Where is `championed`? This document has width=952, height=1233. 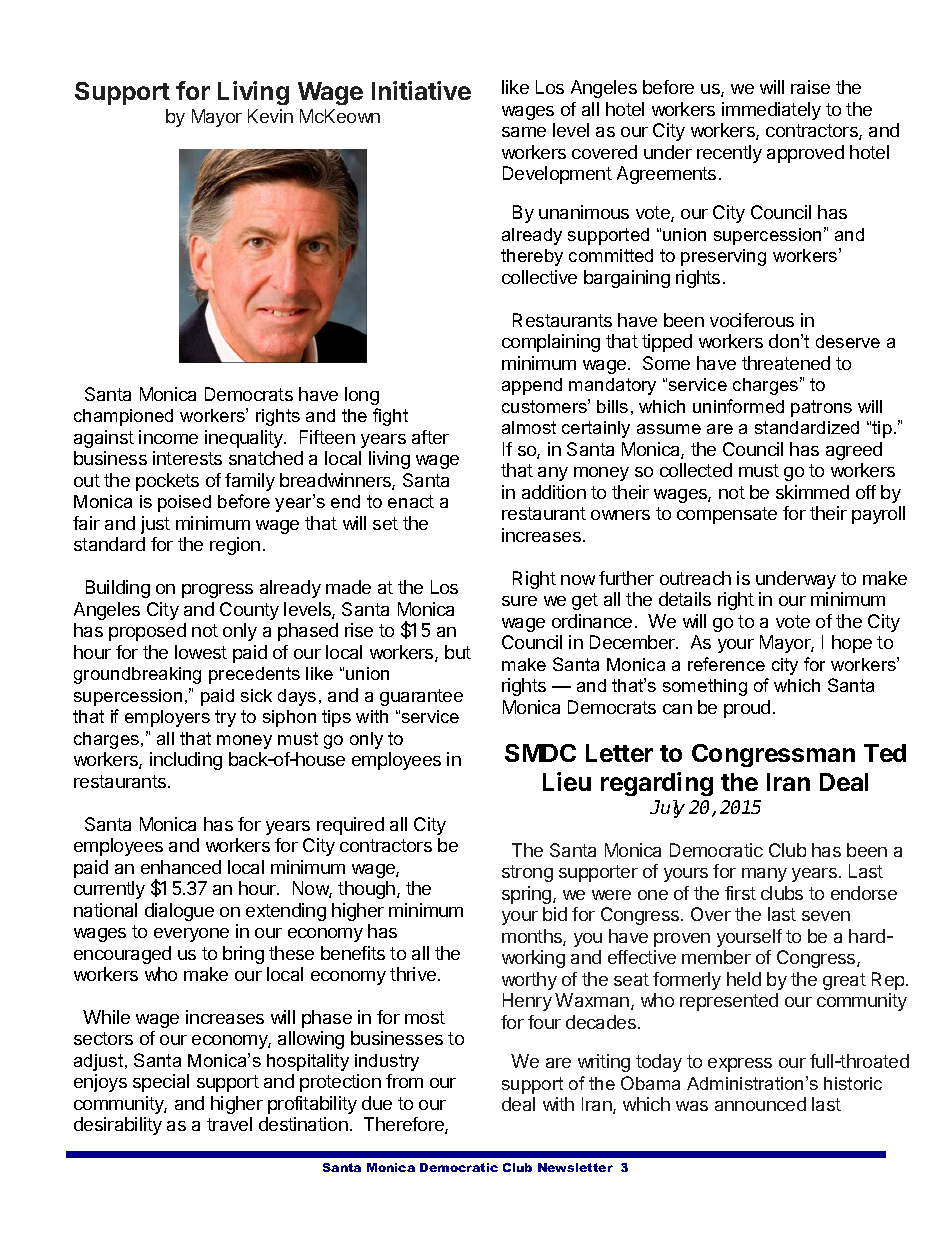 championed is located at coordinates (123, 417).
